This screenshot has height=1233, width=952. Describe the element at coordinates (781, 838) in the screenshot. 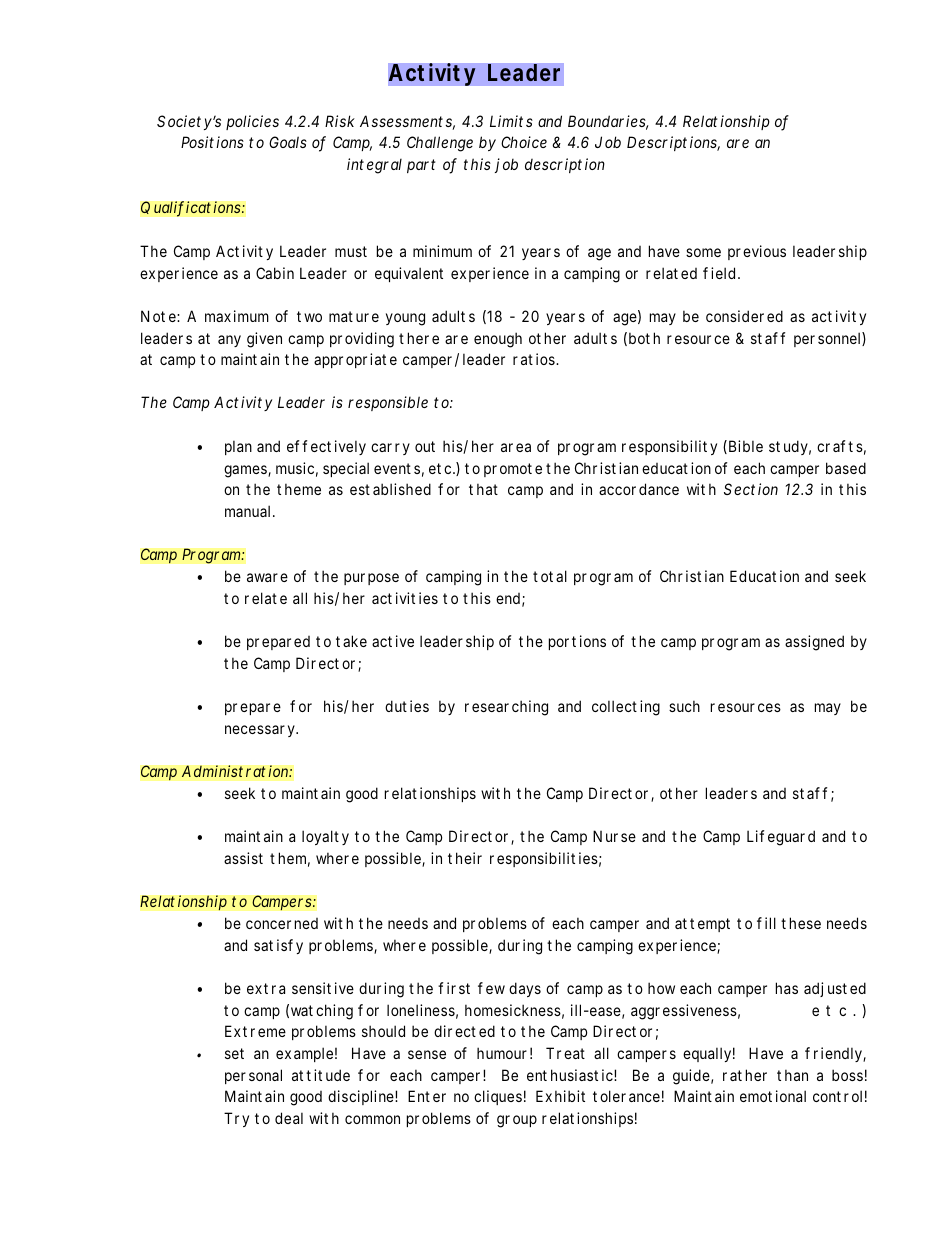

I see `Lifeguard` at that location.
